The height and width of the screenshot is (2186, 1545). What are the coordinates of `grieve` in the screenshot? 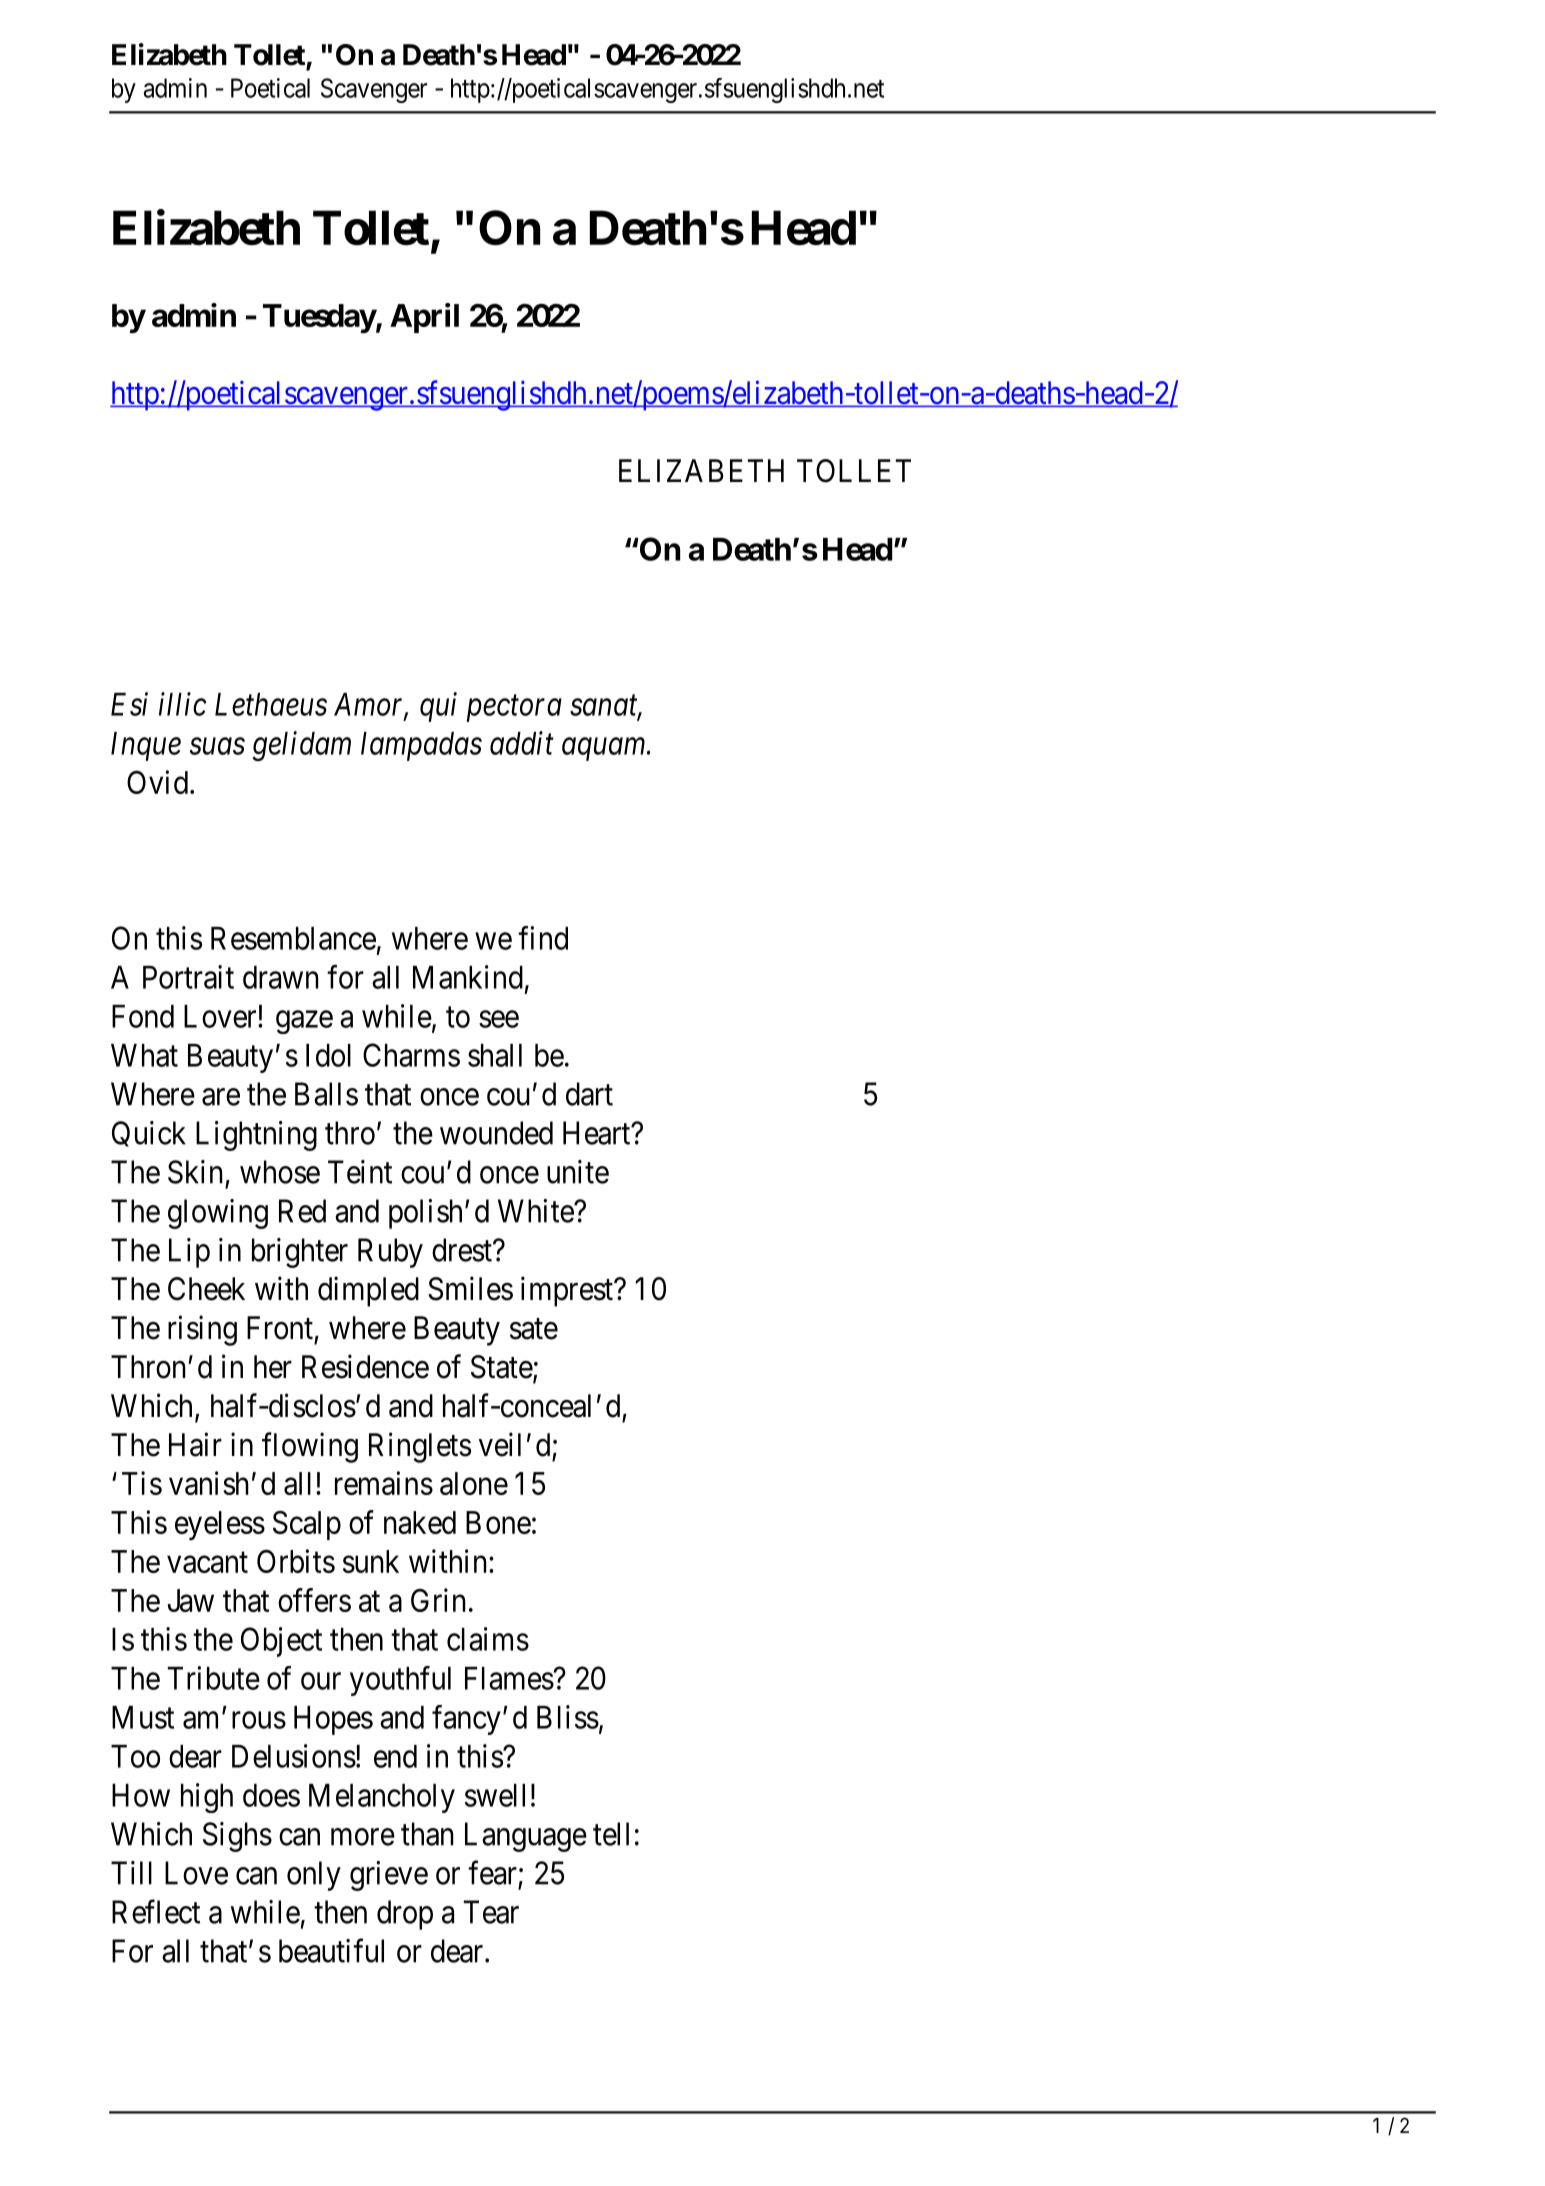 It's located at (389, 1876).
